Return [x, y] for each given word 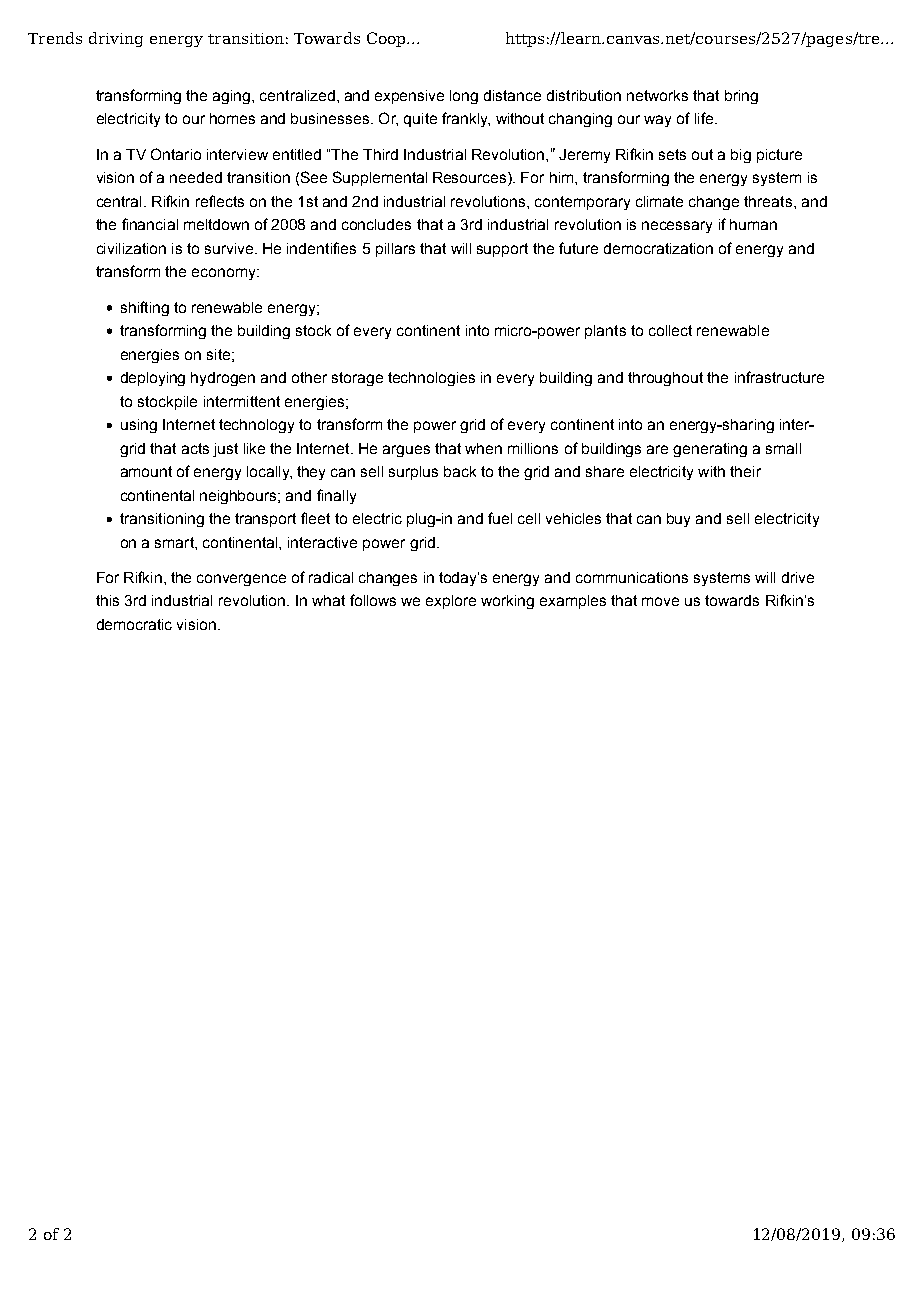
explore [451, 602]
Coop [387, 39]
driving [116, 39]
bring [741, 97]
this [107, 600]
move [660, 601]
